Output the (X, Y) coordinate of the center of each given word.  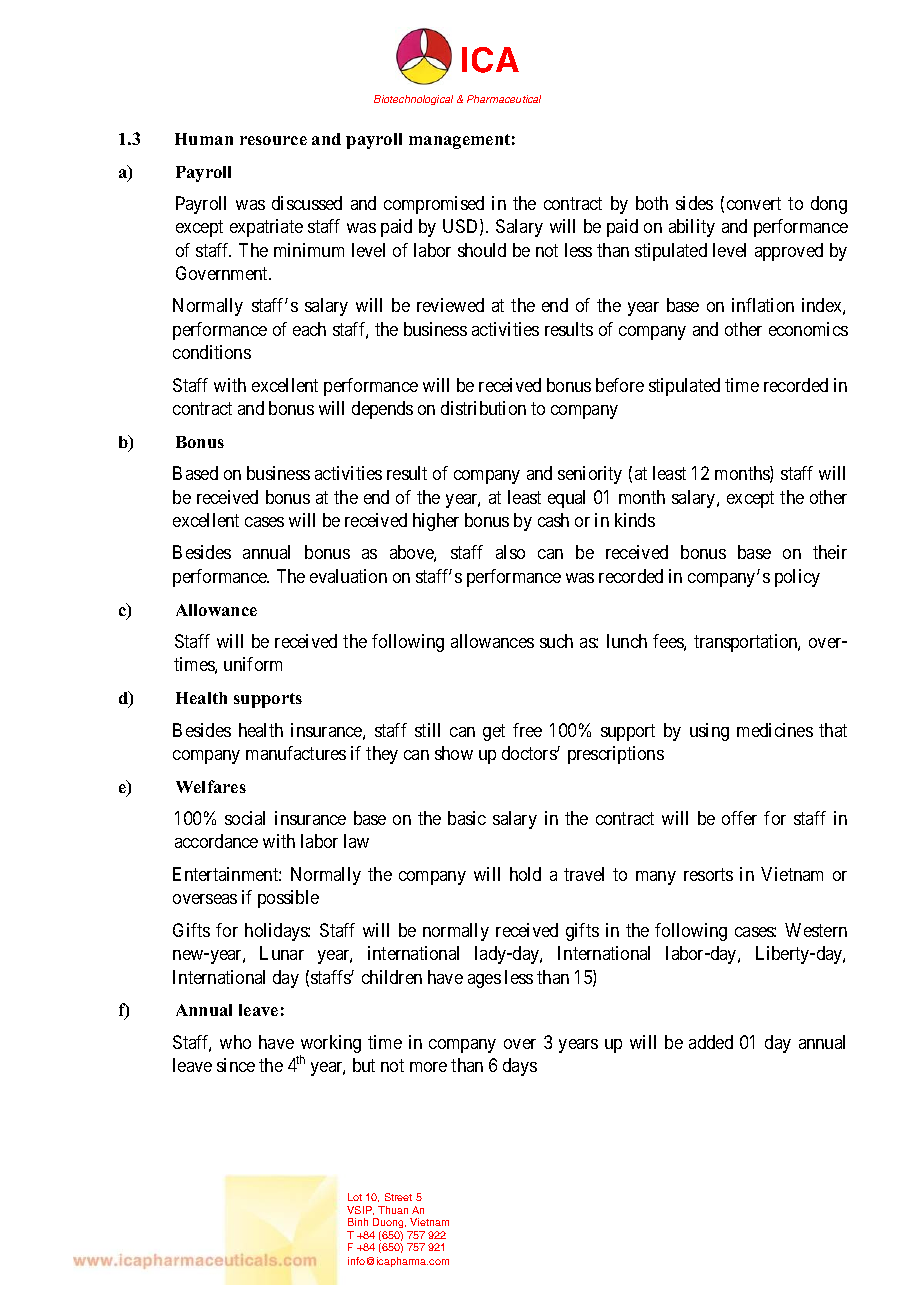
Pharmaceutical (504, 99)
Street (398, 1197)
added (711, 1042)
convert (754, 203)
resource (273, 140)
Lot (355, 1197)
